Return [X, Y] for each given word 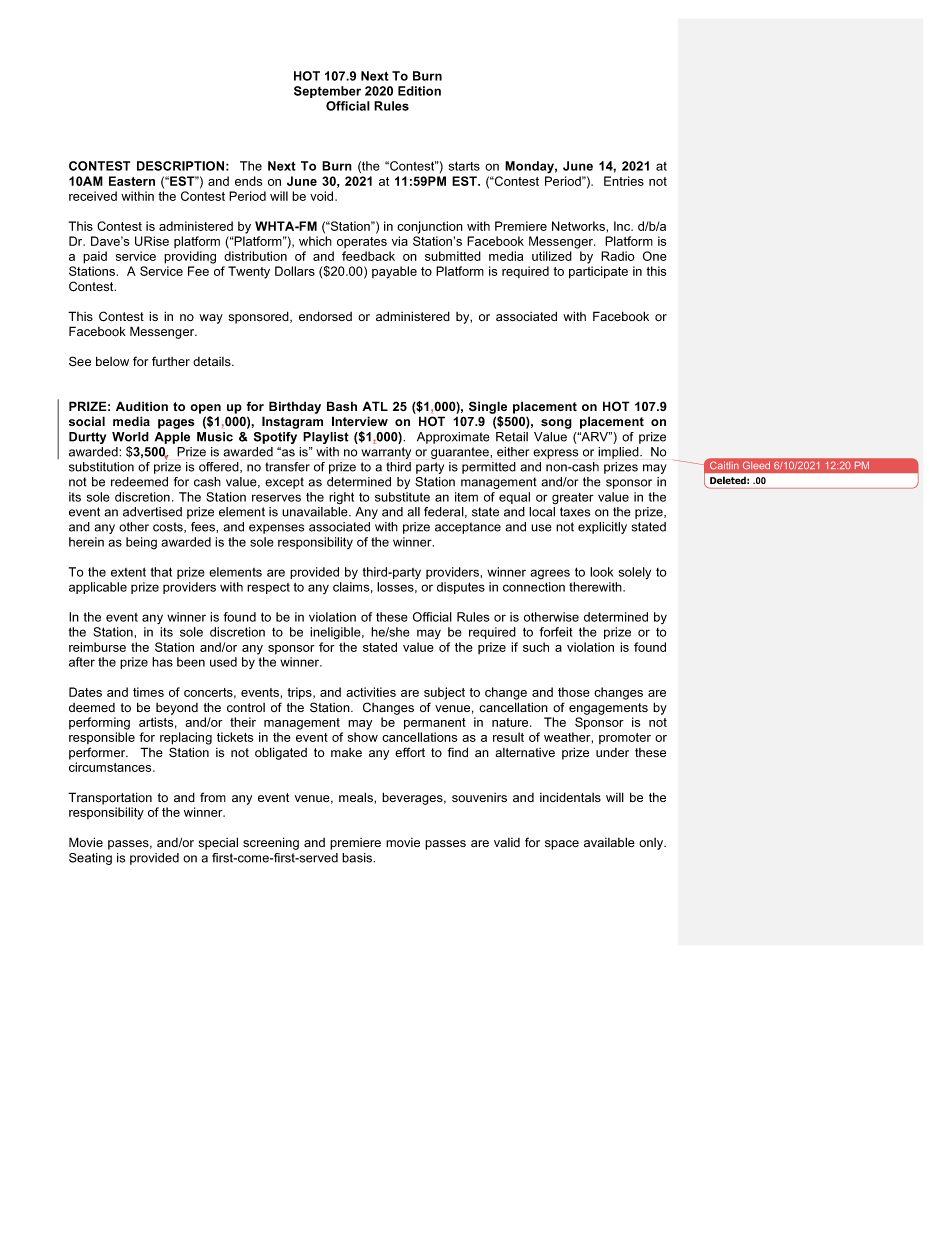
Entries [624, 181]
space [562, 845]
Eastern [132, 181]
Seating [90, 859]
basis [358, 858]
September [327, 92]
